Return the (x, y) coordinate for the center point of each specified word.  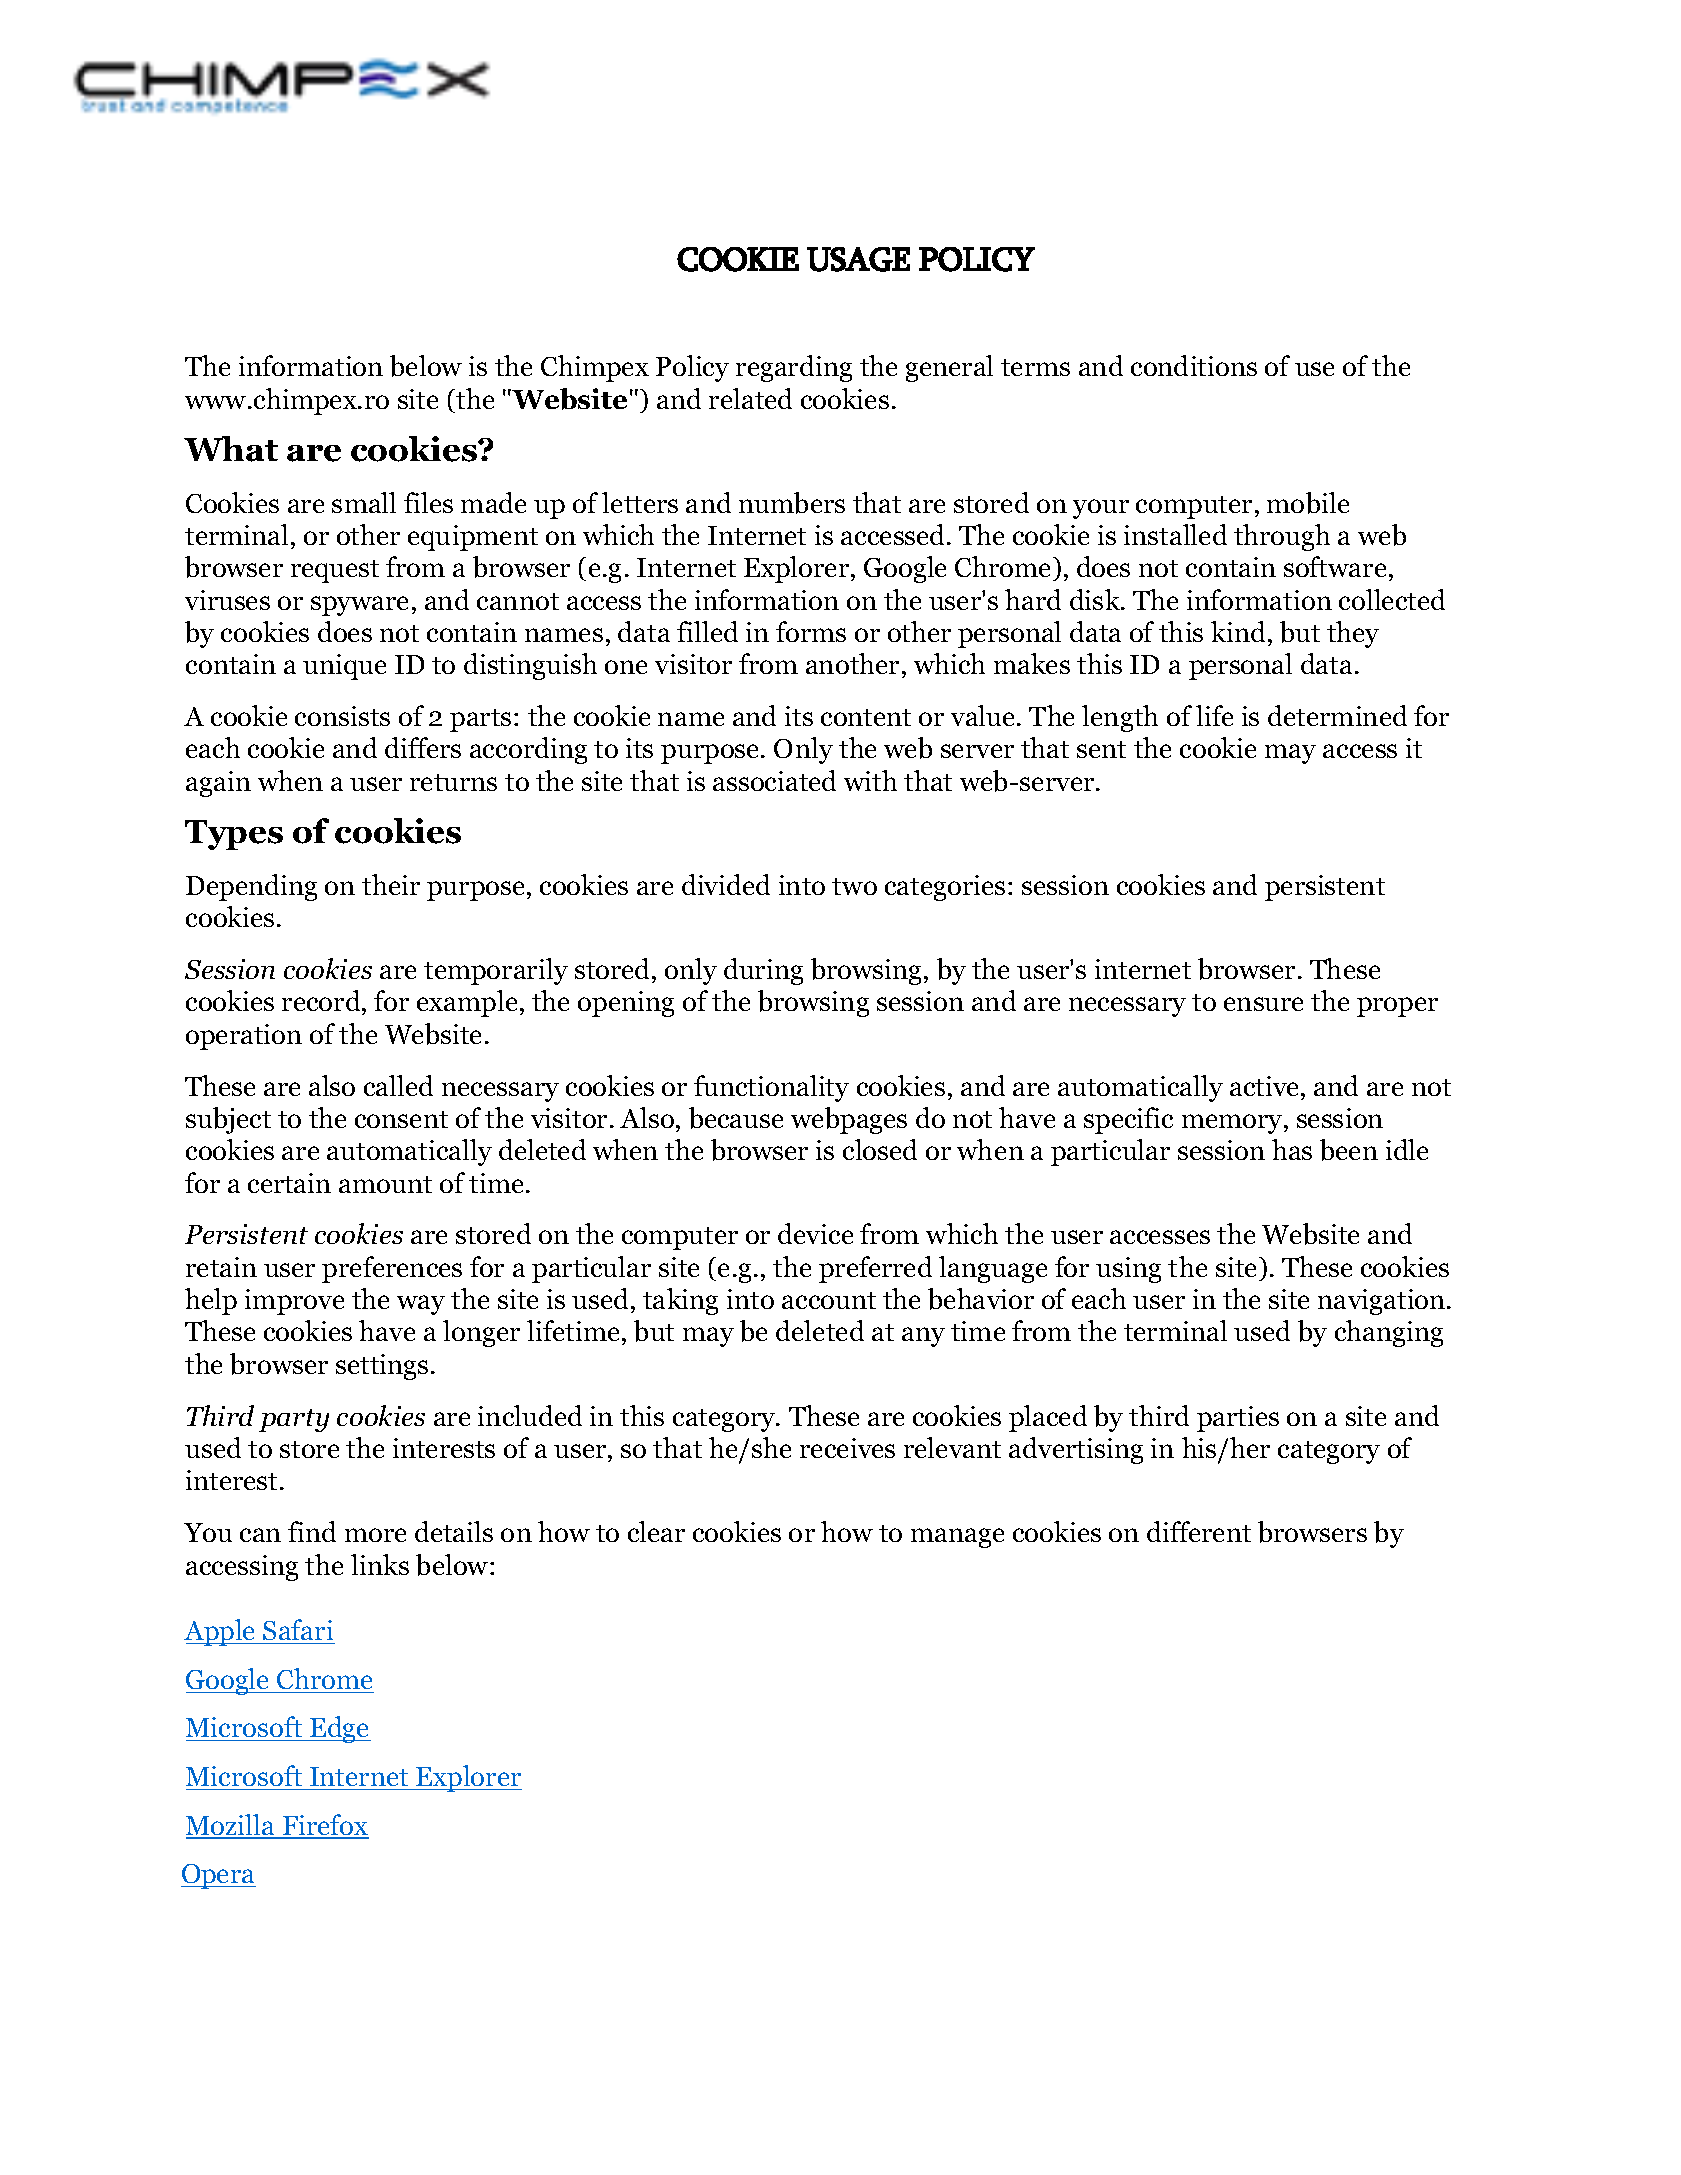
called (398, 1085)
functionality (771, 1088)
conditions (1194, 365)
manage (957, 1538)
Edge (339, 1729)
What (231, 449)
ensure (1263, 1004)
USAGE (858, 259)
